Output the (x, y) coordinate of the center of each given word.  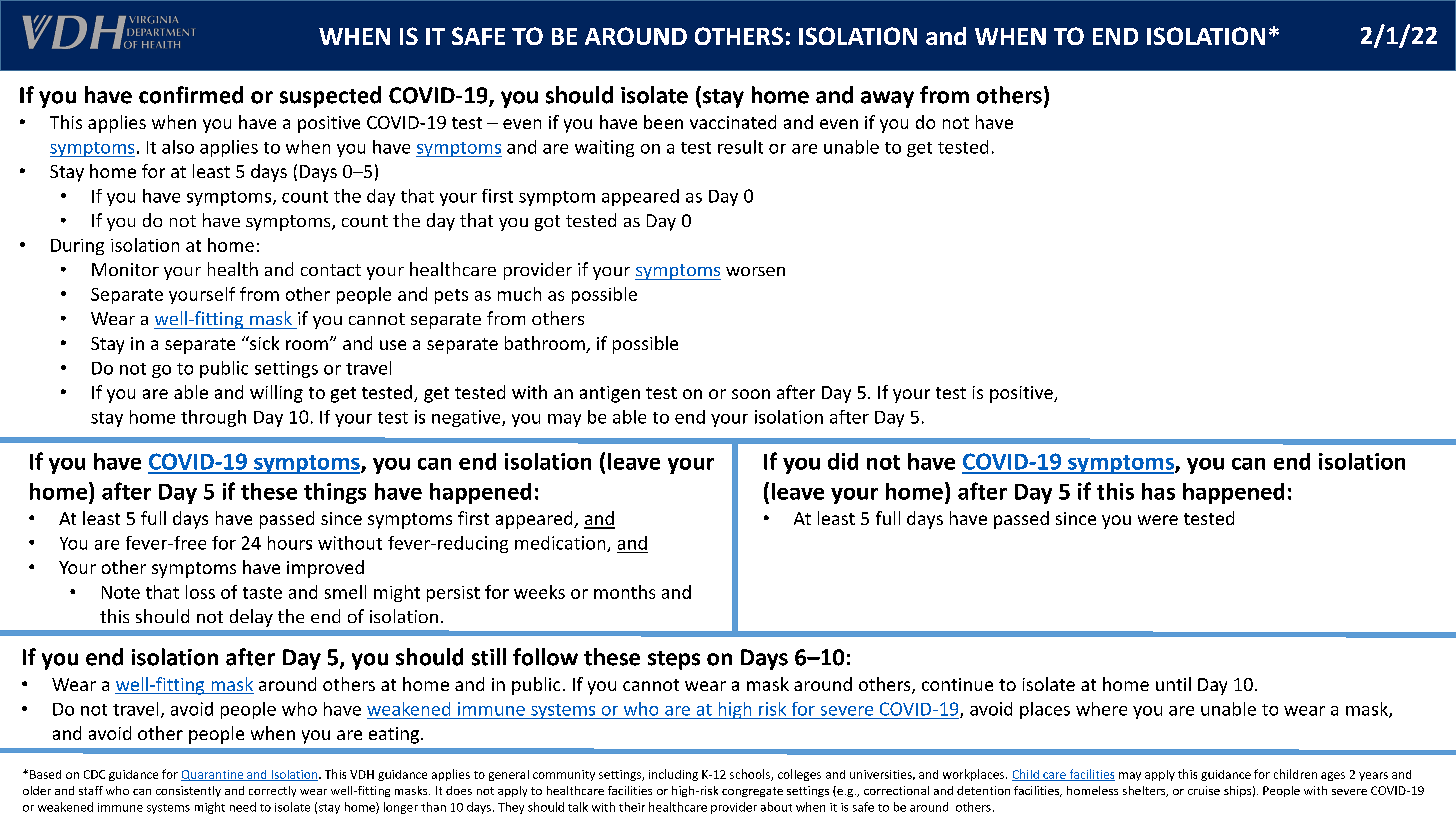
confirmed (191, 95)
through (213, 418)
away (887, 99)
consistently (188, 791)
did (843, 461)
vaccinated (733, 122)
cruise (1204, 790)
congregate (752, 792)
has (1158, 491)
